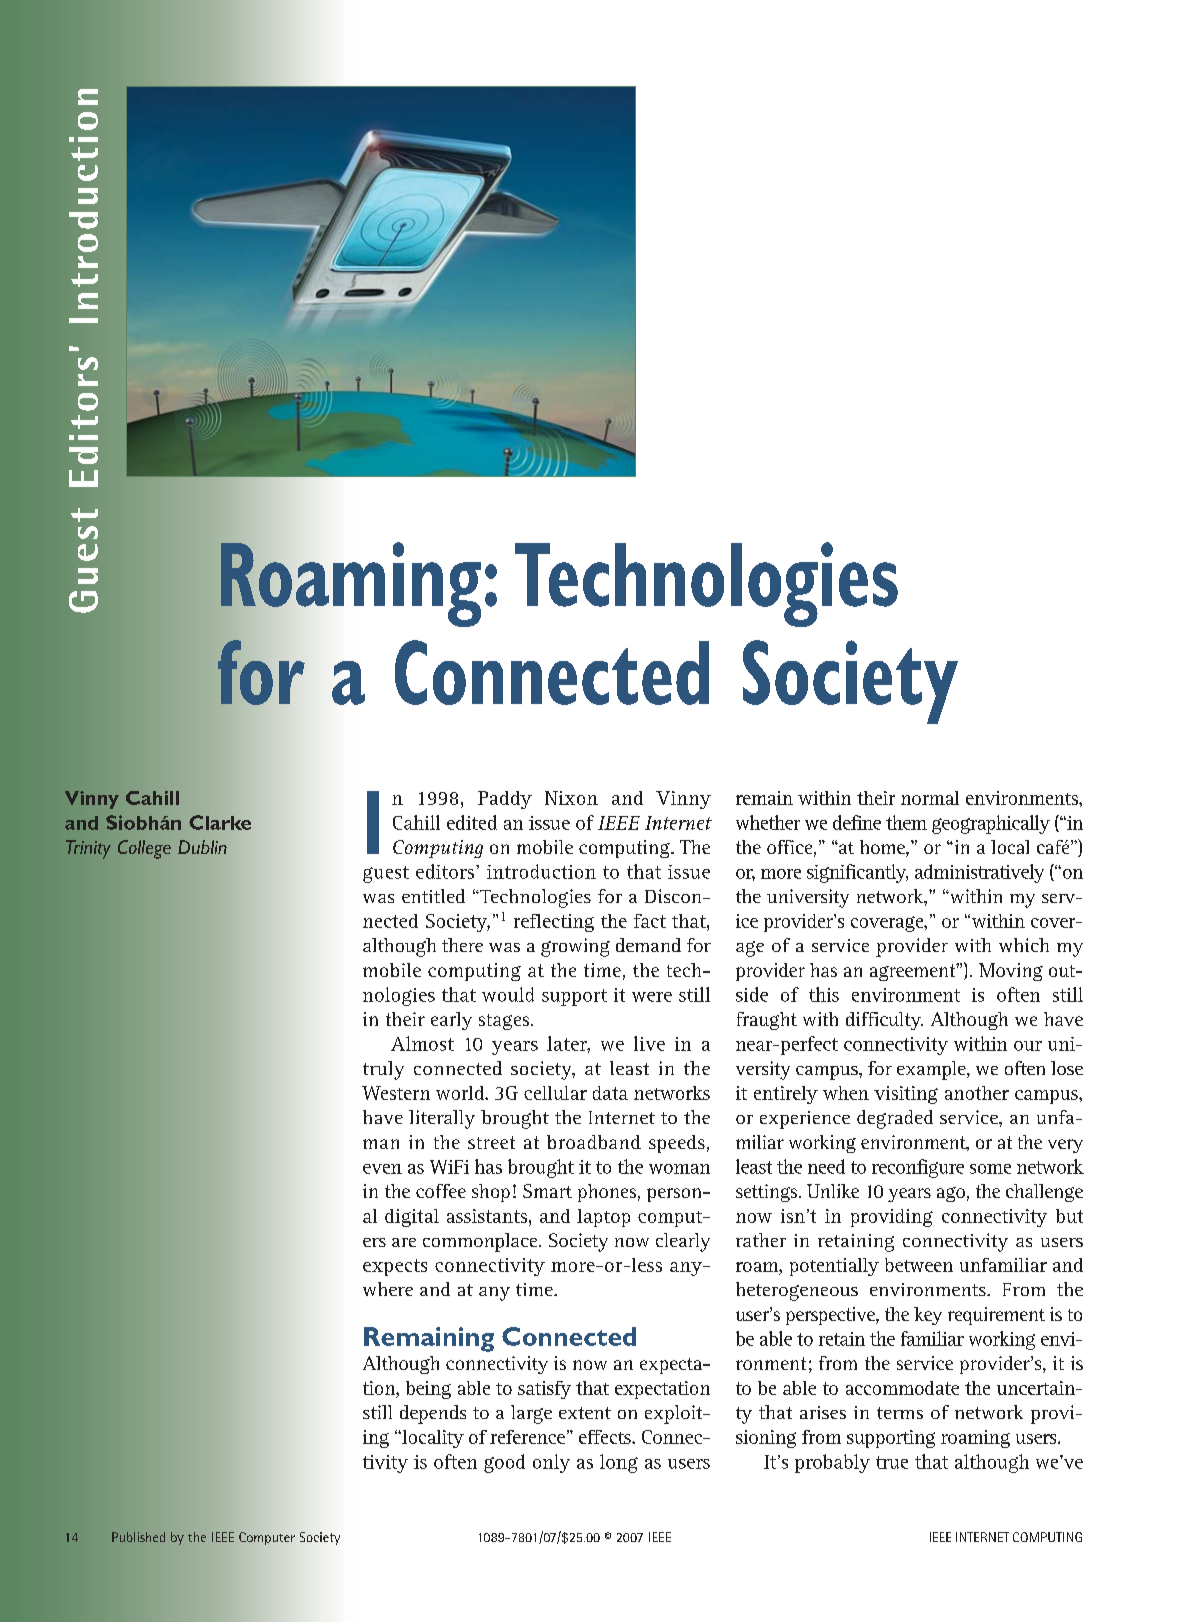  Describe the element at coordinates (138, 1537) in the screenshot. I see `Published` at that location.
